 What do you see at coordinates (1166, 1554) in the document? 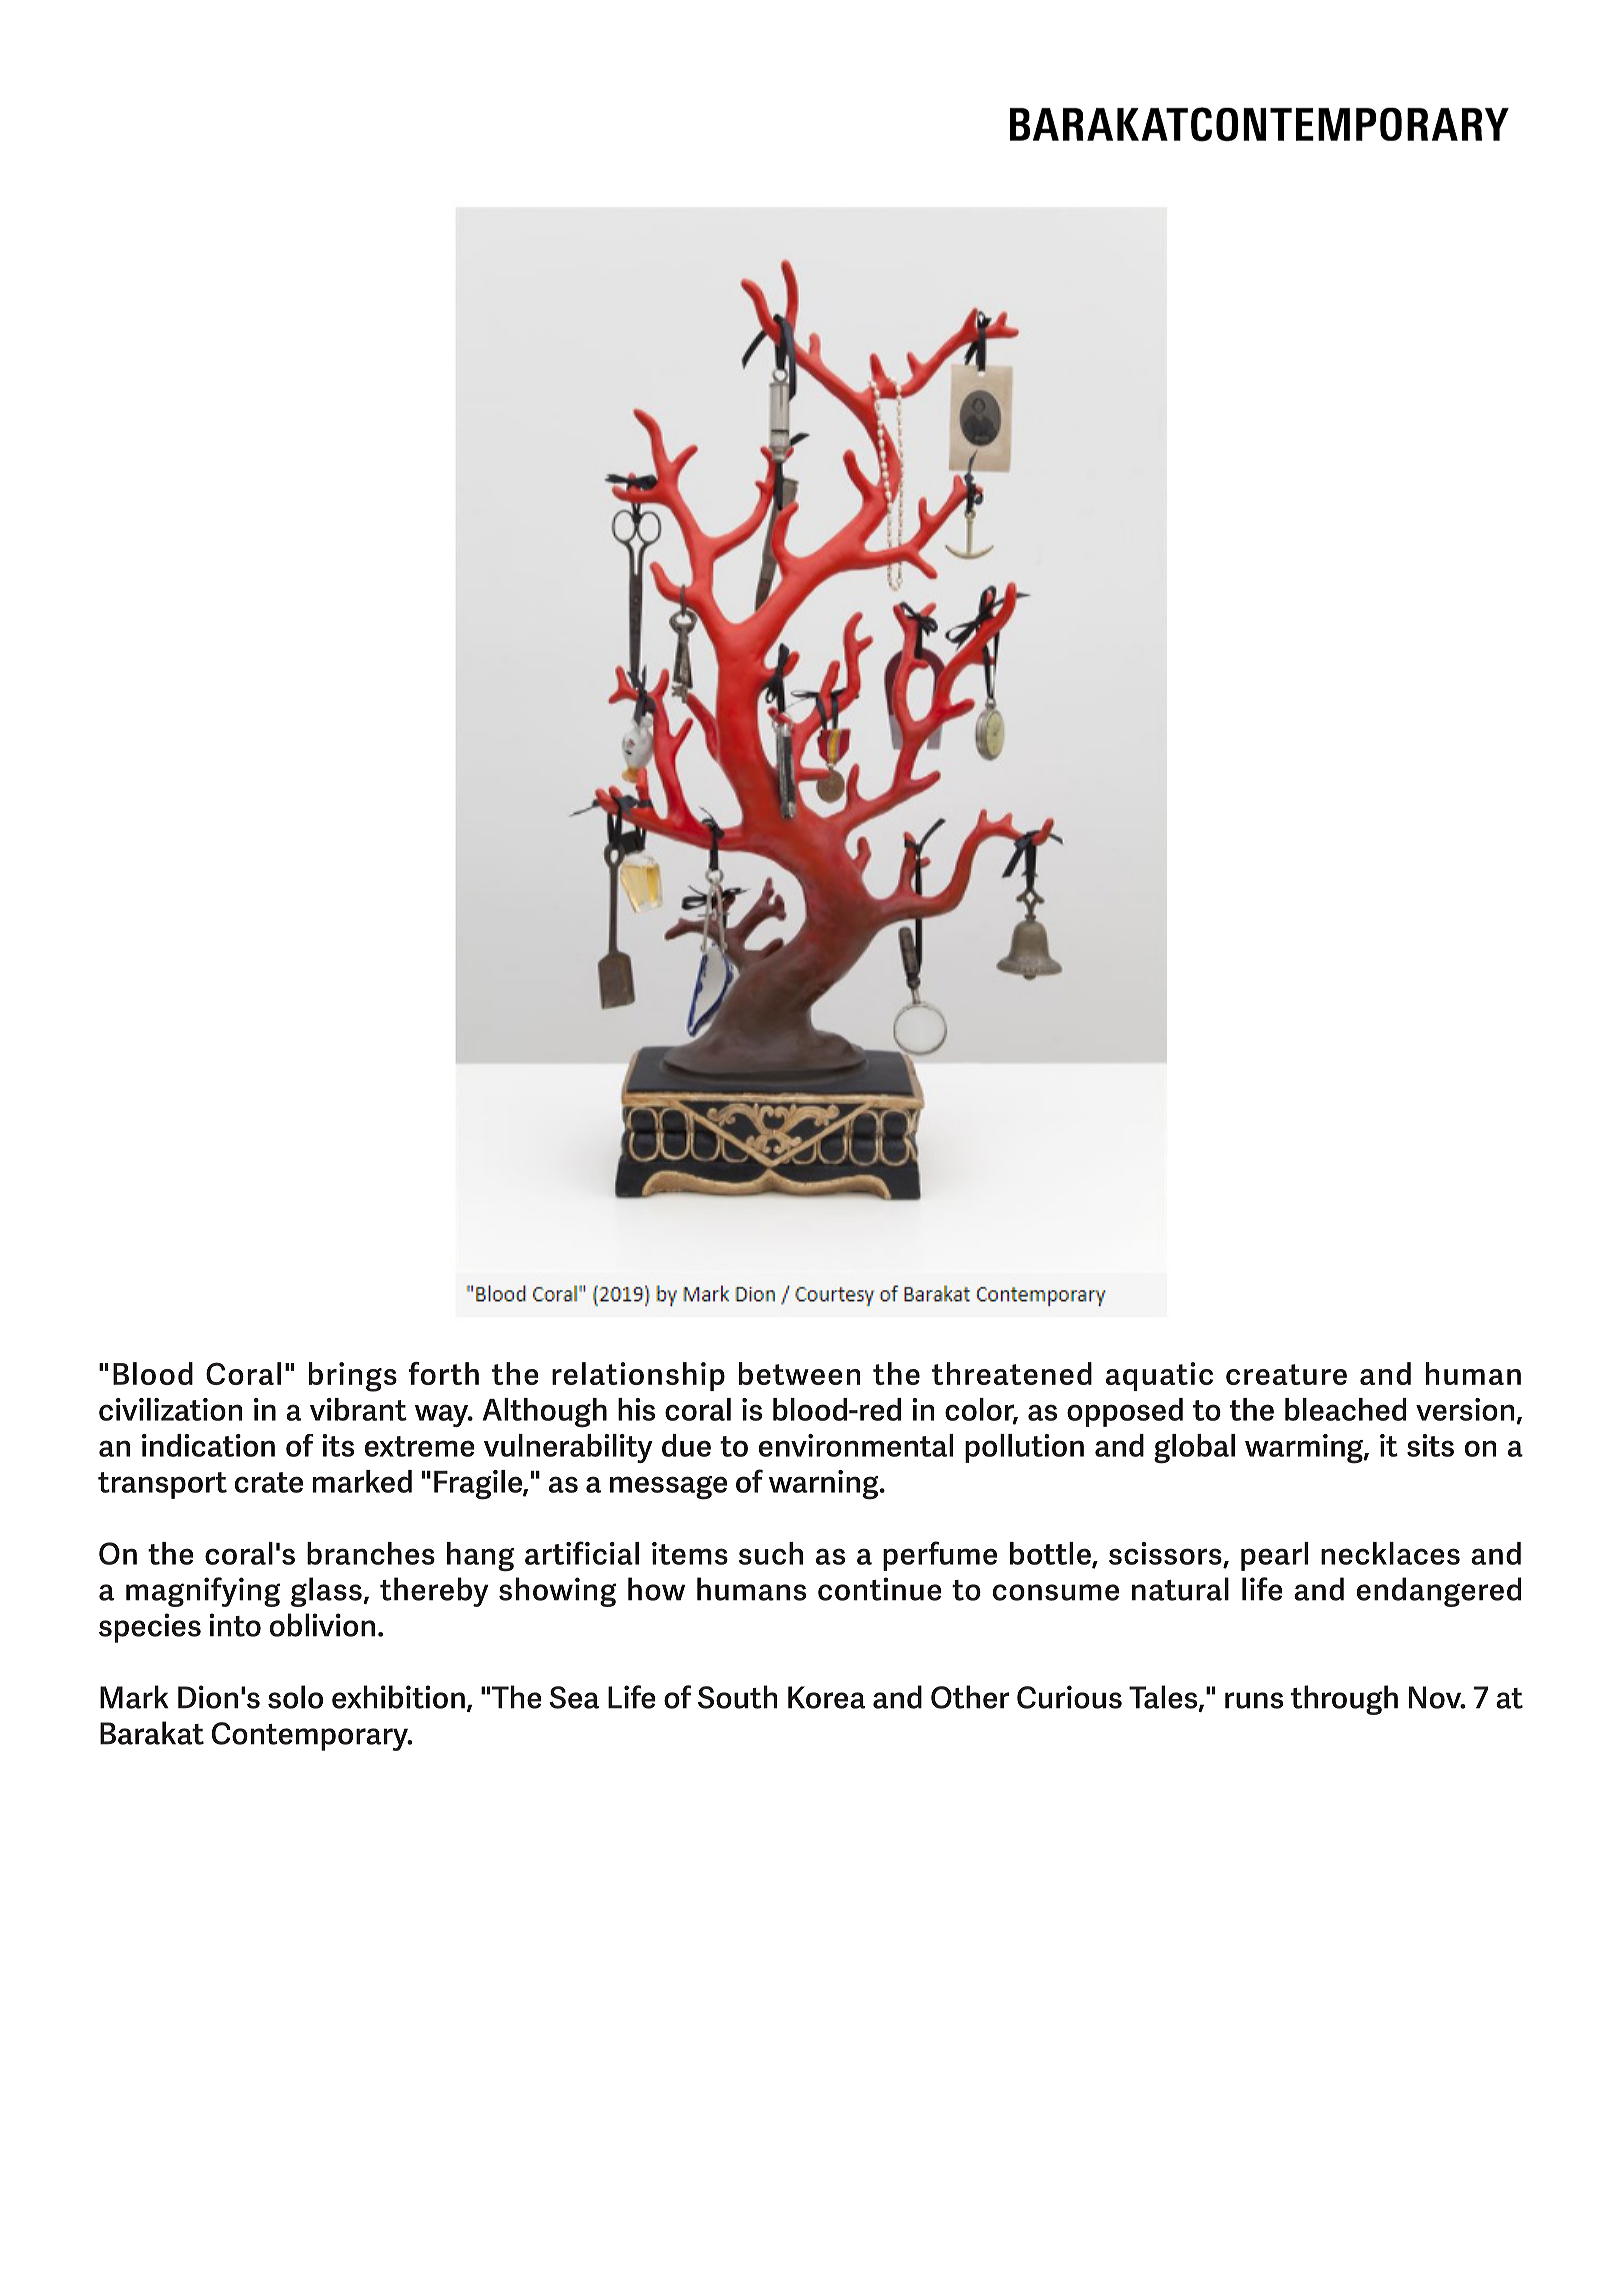
I see `scissors` at bounding box center [1166, 1554].
